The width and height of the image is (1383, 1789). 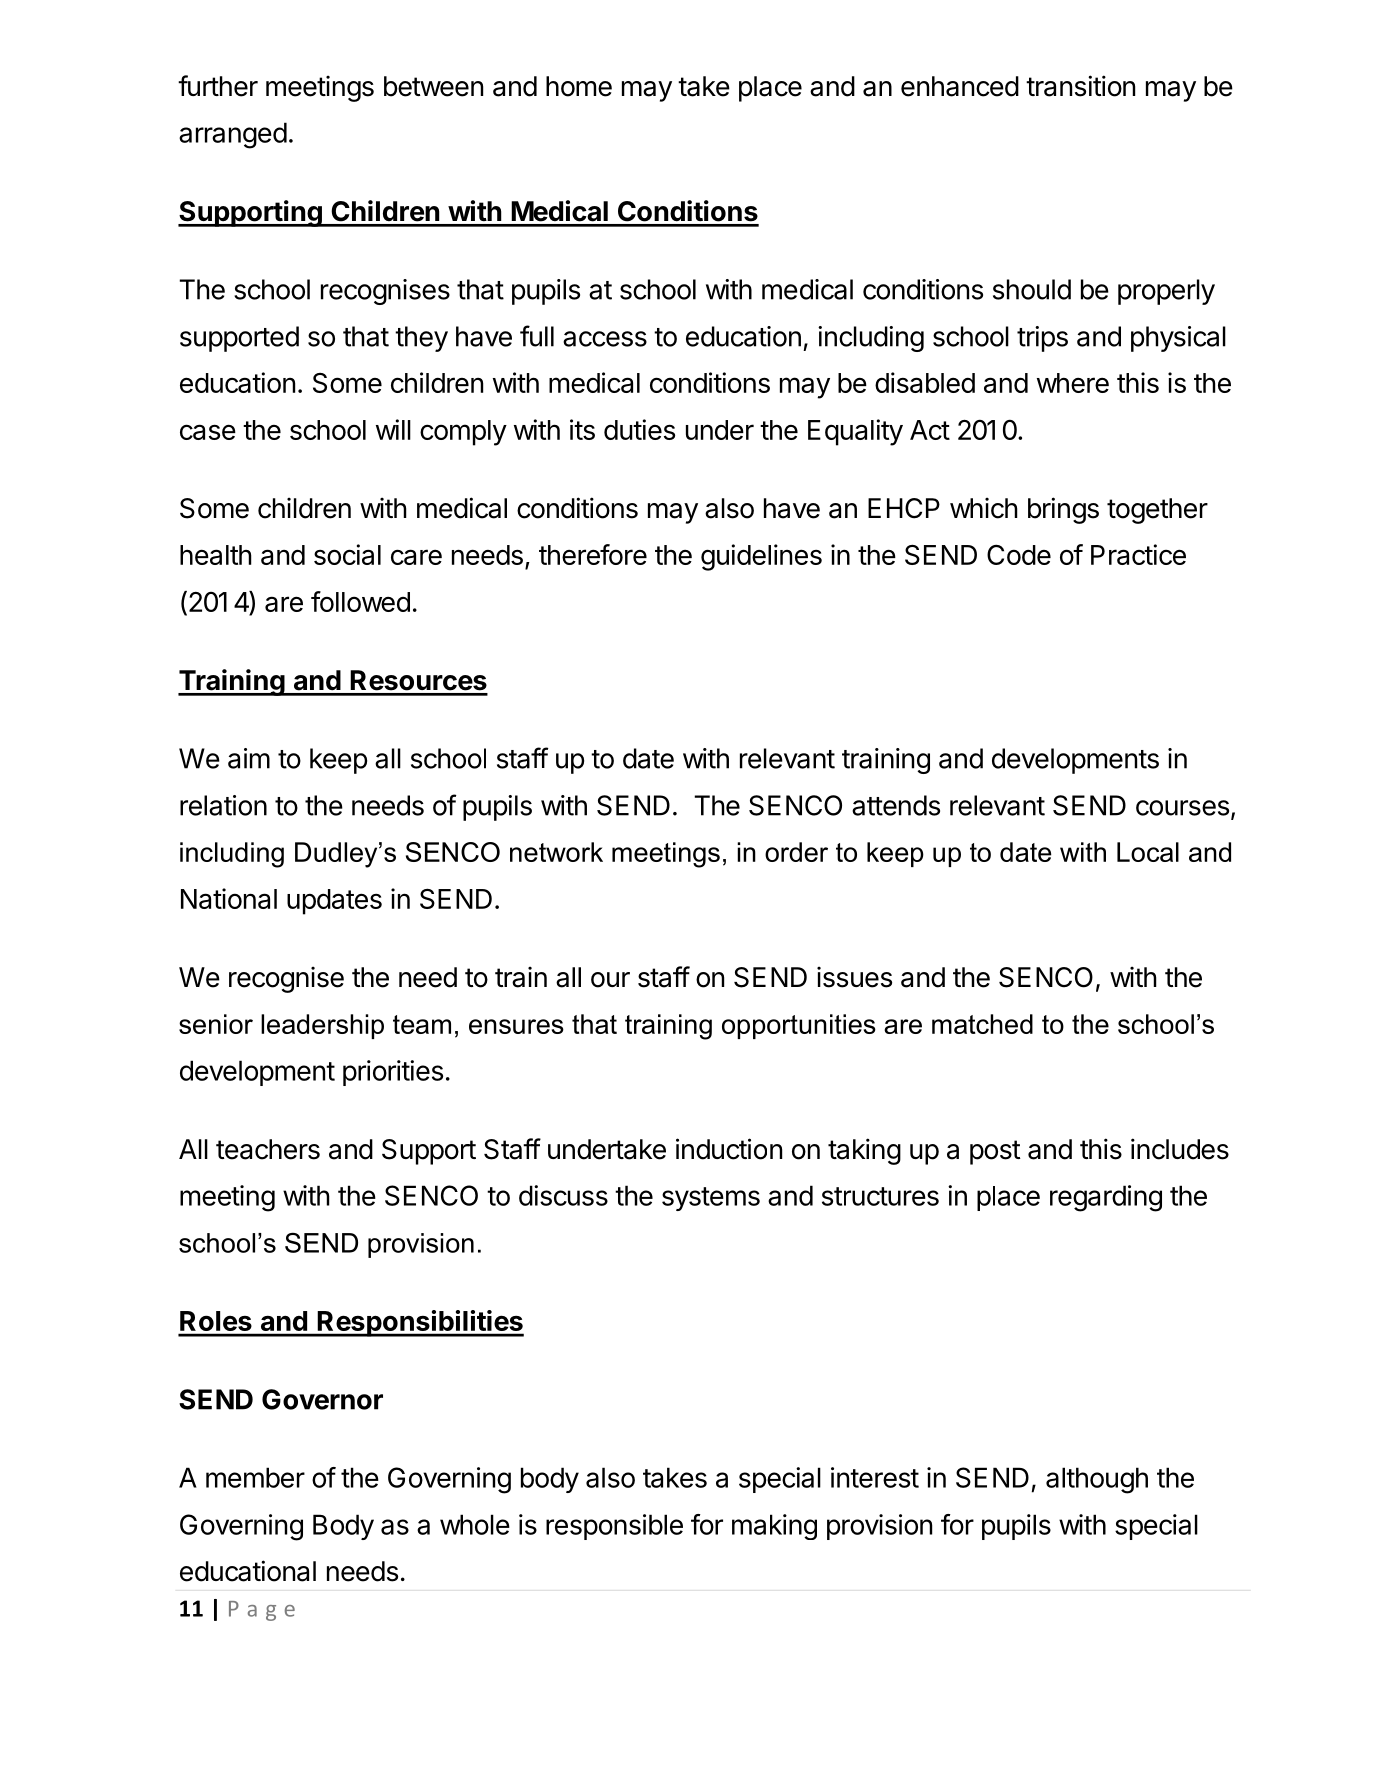 What do you see at coordinates (1019, 554) in the image?
I see `Code` at bounding box center [1019, 554].
